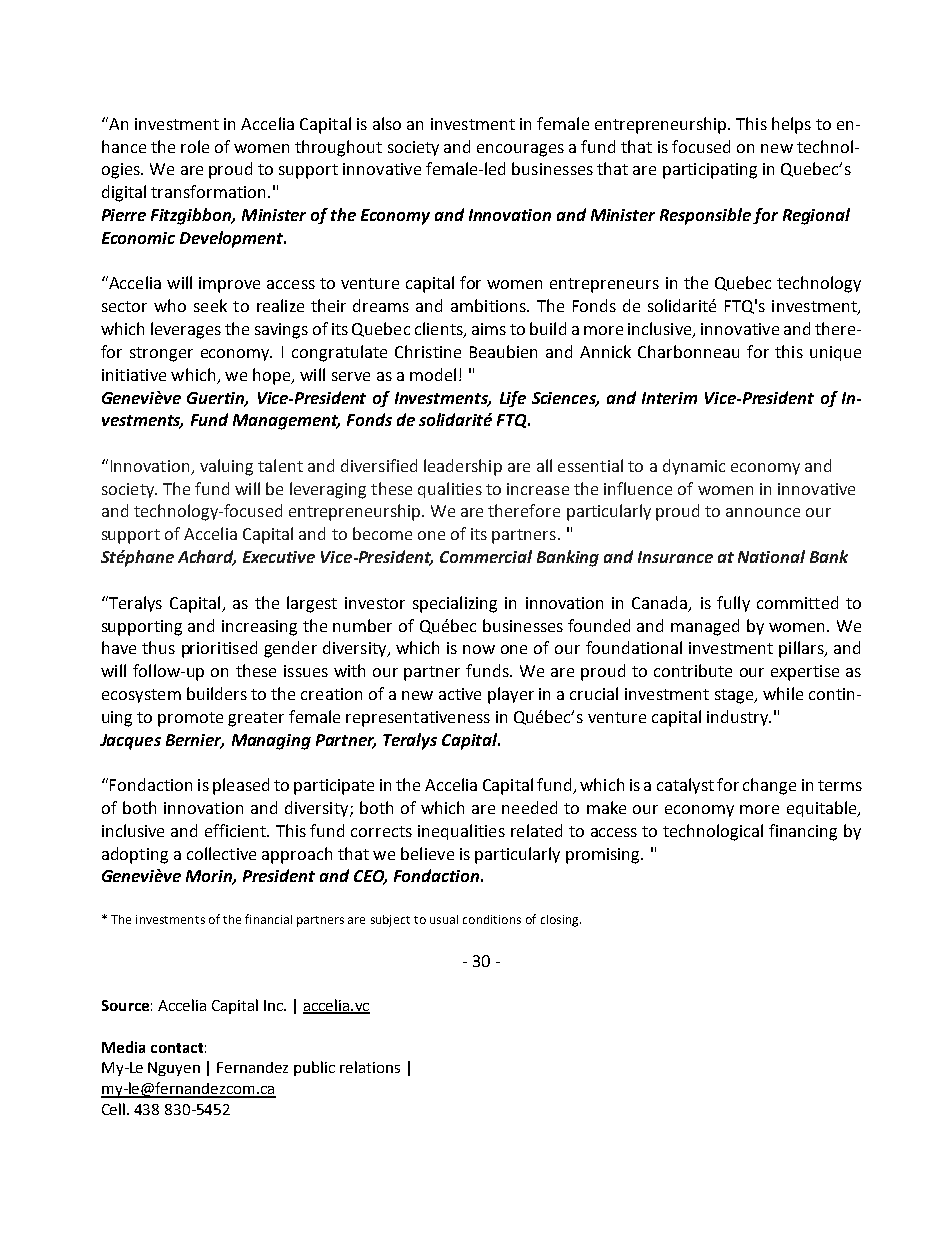 This screenshot has height=1233, width=952. What do you see at coordinates (186, 330) in the screenshot?
I see `leverages` at bounding box center [186, 330].
